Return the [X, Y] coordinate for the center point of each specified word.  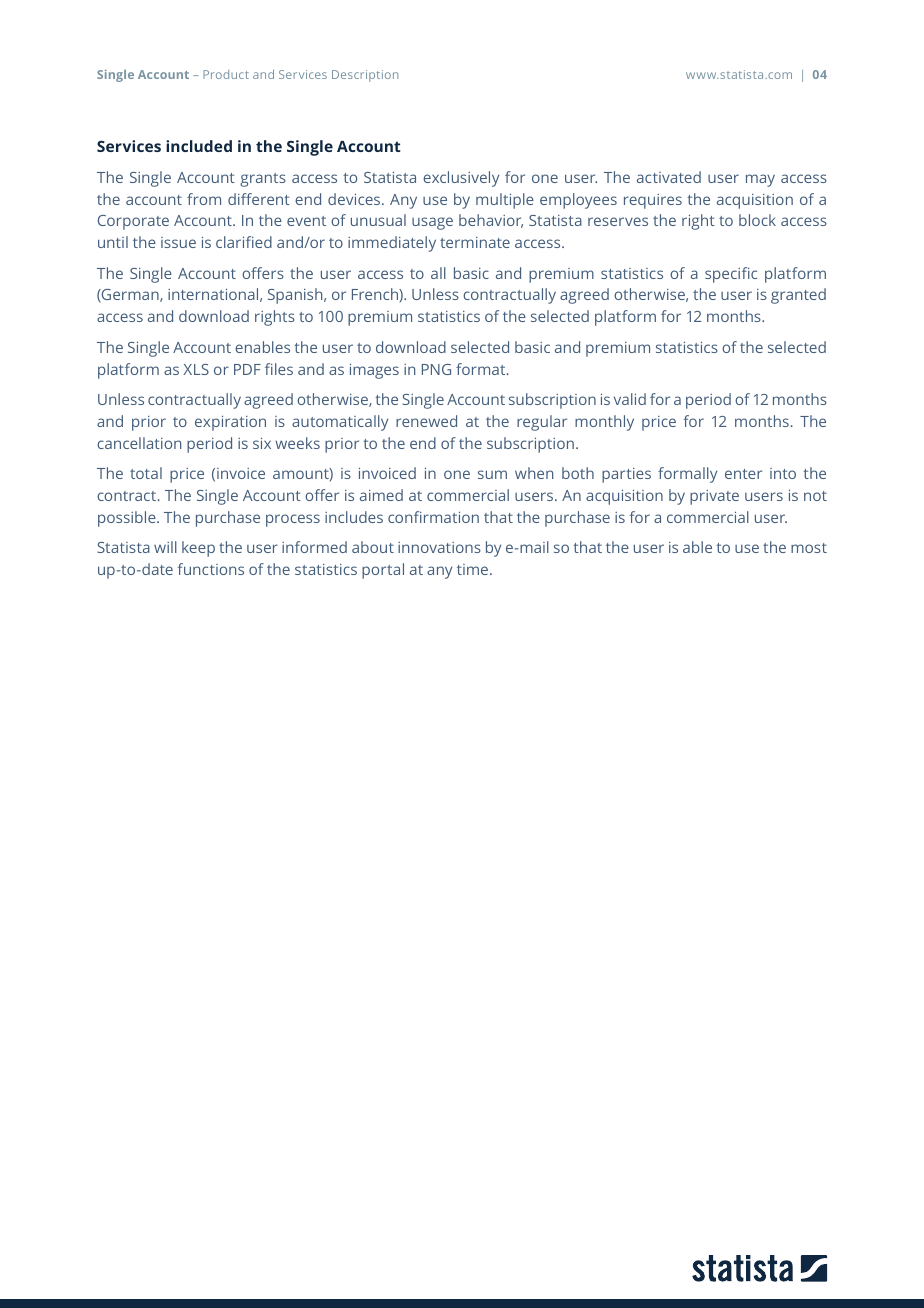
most [809, 548]
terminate [475, 242]
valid [630, 399]
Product [226, 74]
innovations [439, 547]
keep [198, 549]
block [757, 220]
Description [365, 76]
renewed [426, 421]
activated [669, 177]
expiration [230, 423]
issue [178, 242]
